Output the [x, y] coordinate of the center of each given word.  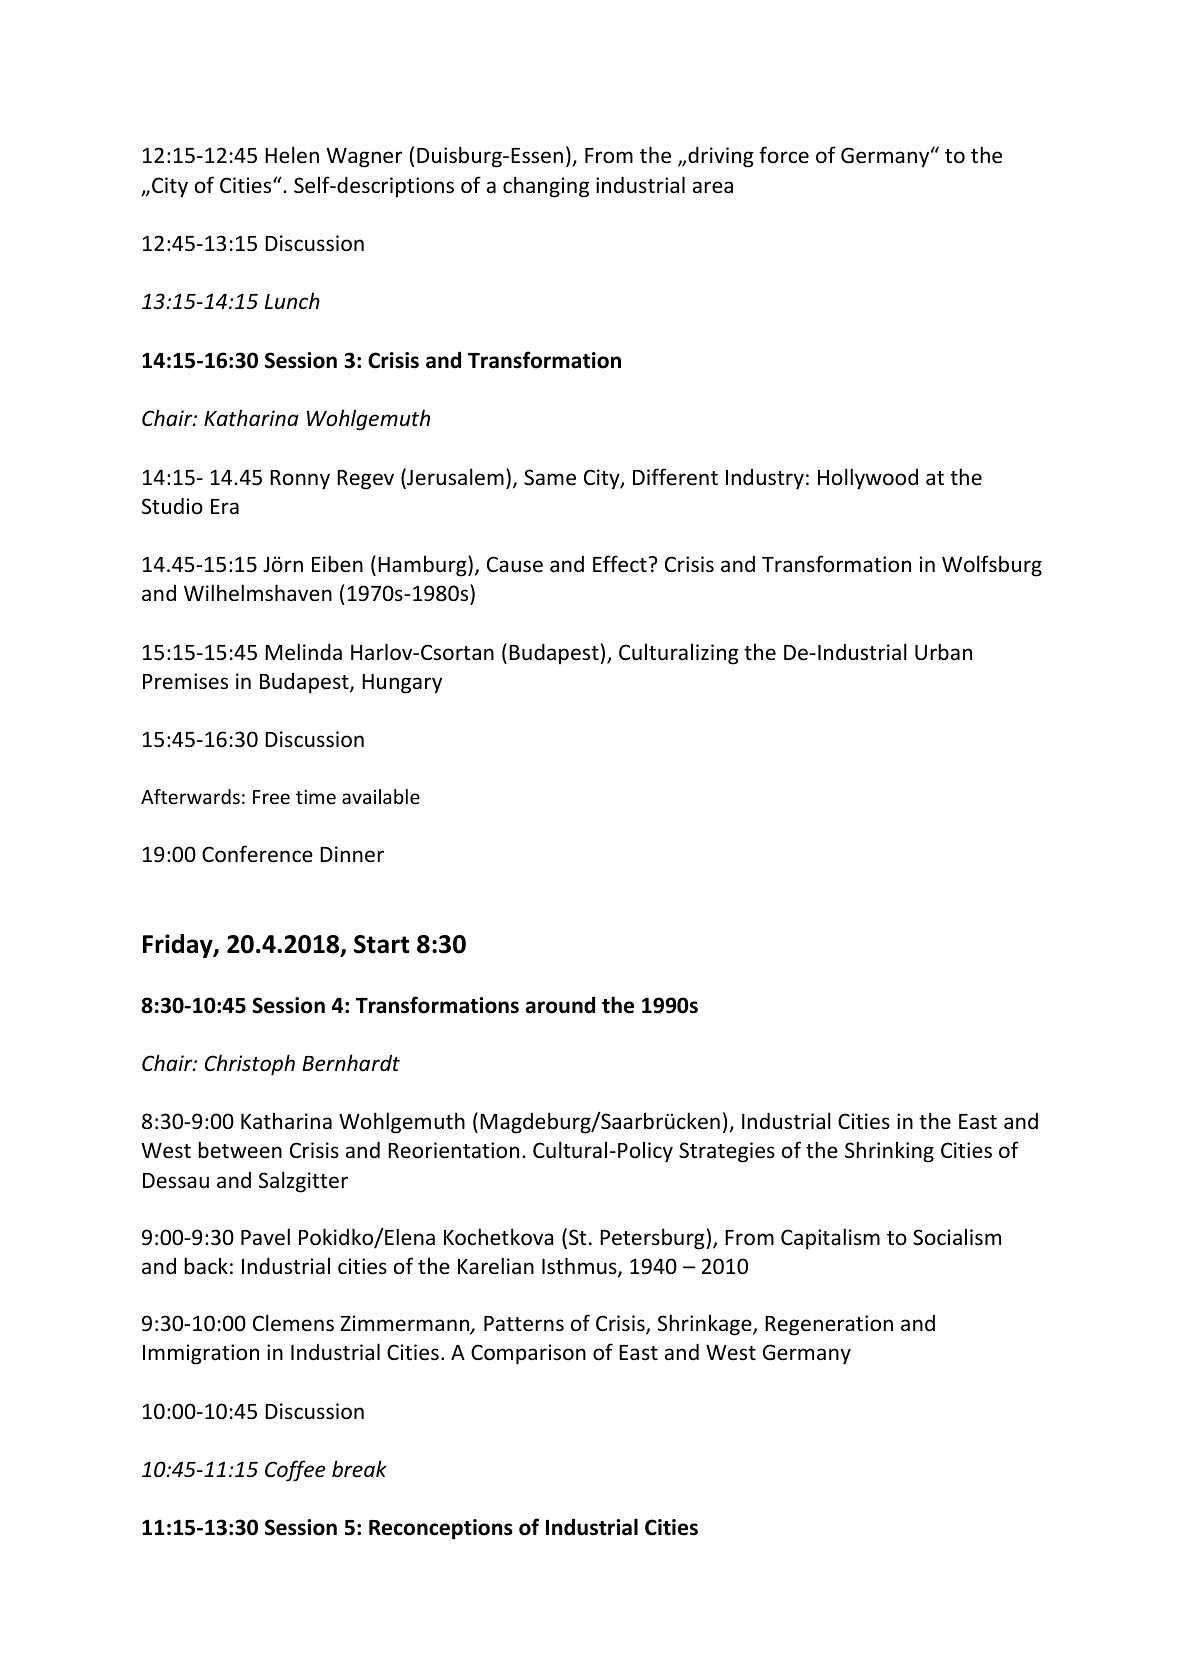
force [784, 155]
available [381, 796]
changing [546, 187]
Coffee [295, 1471]
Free [271, 797]
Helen [292, 155]
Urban [943, 651]
